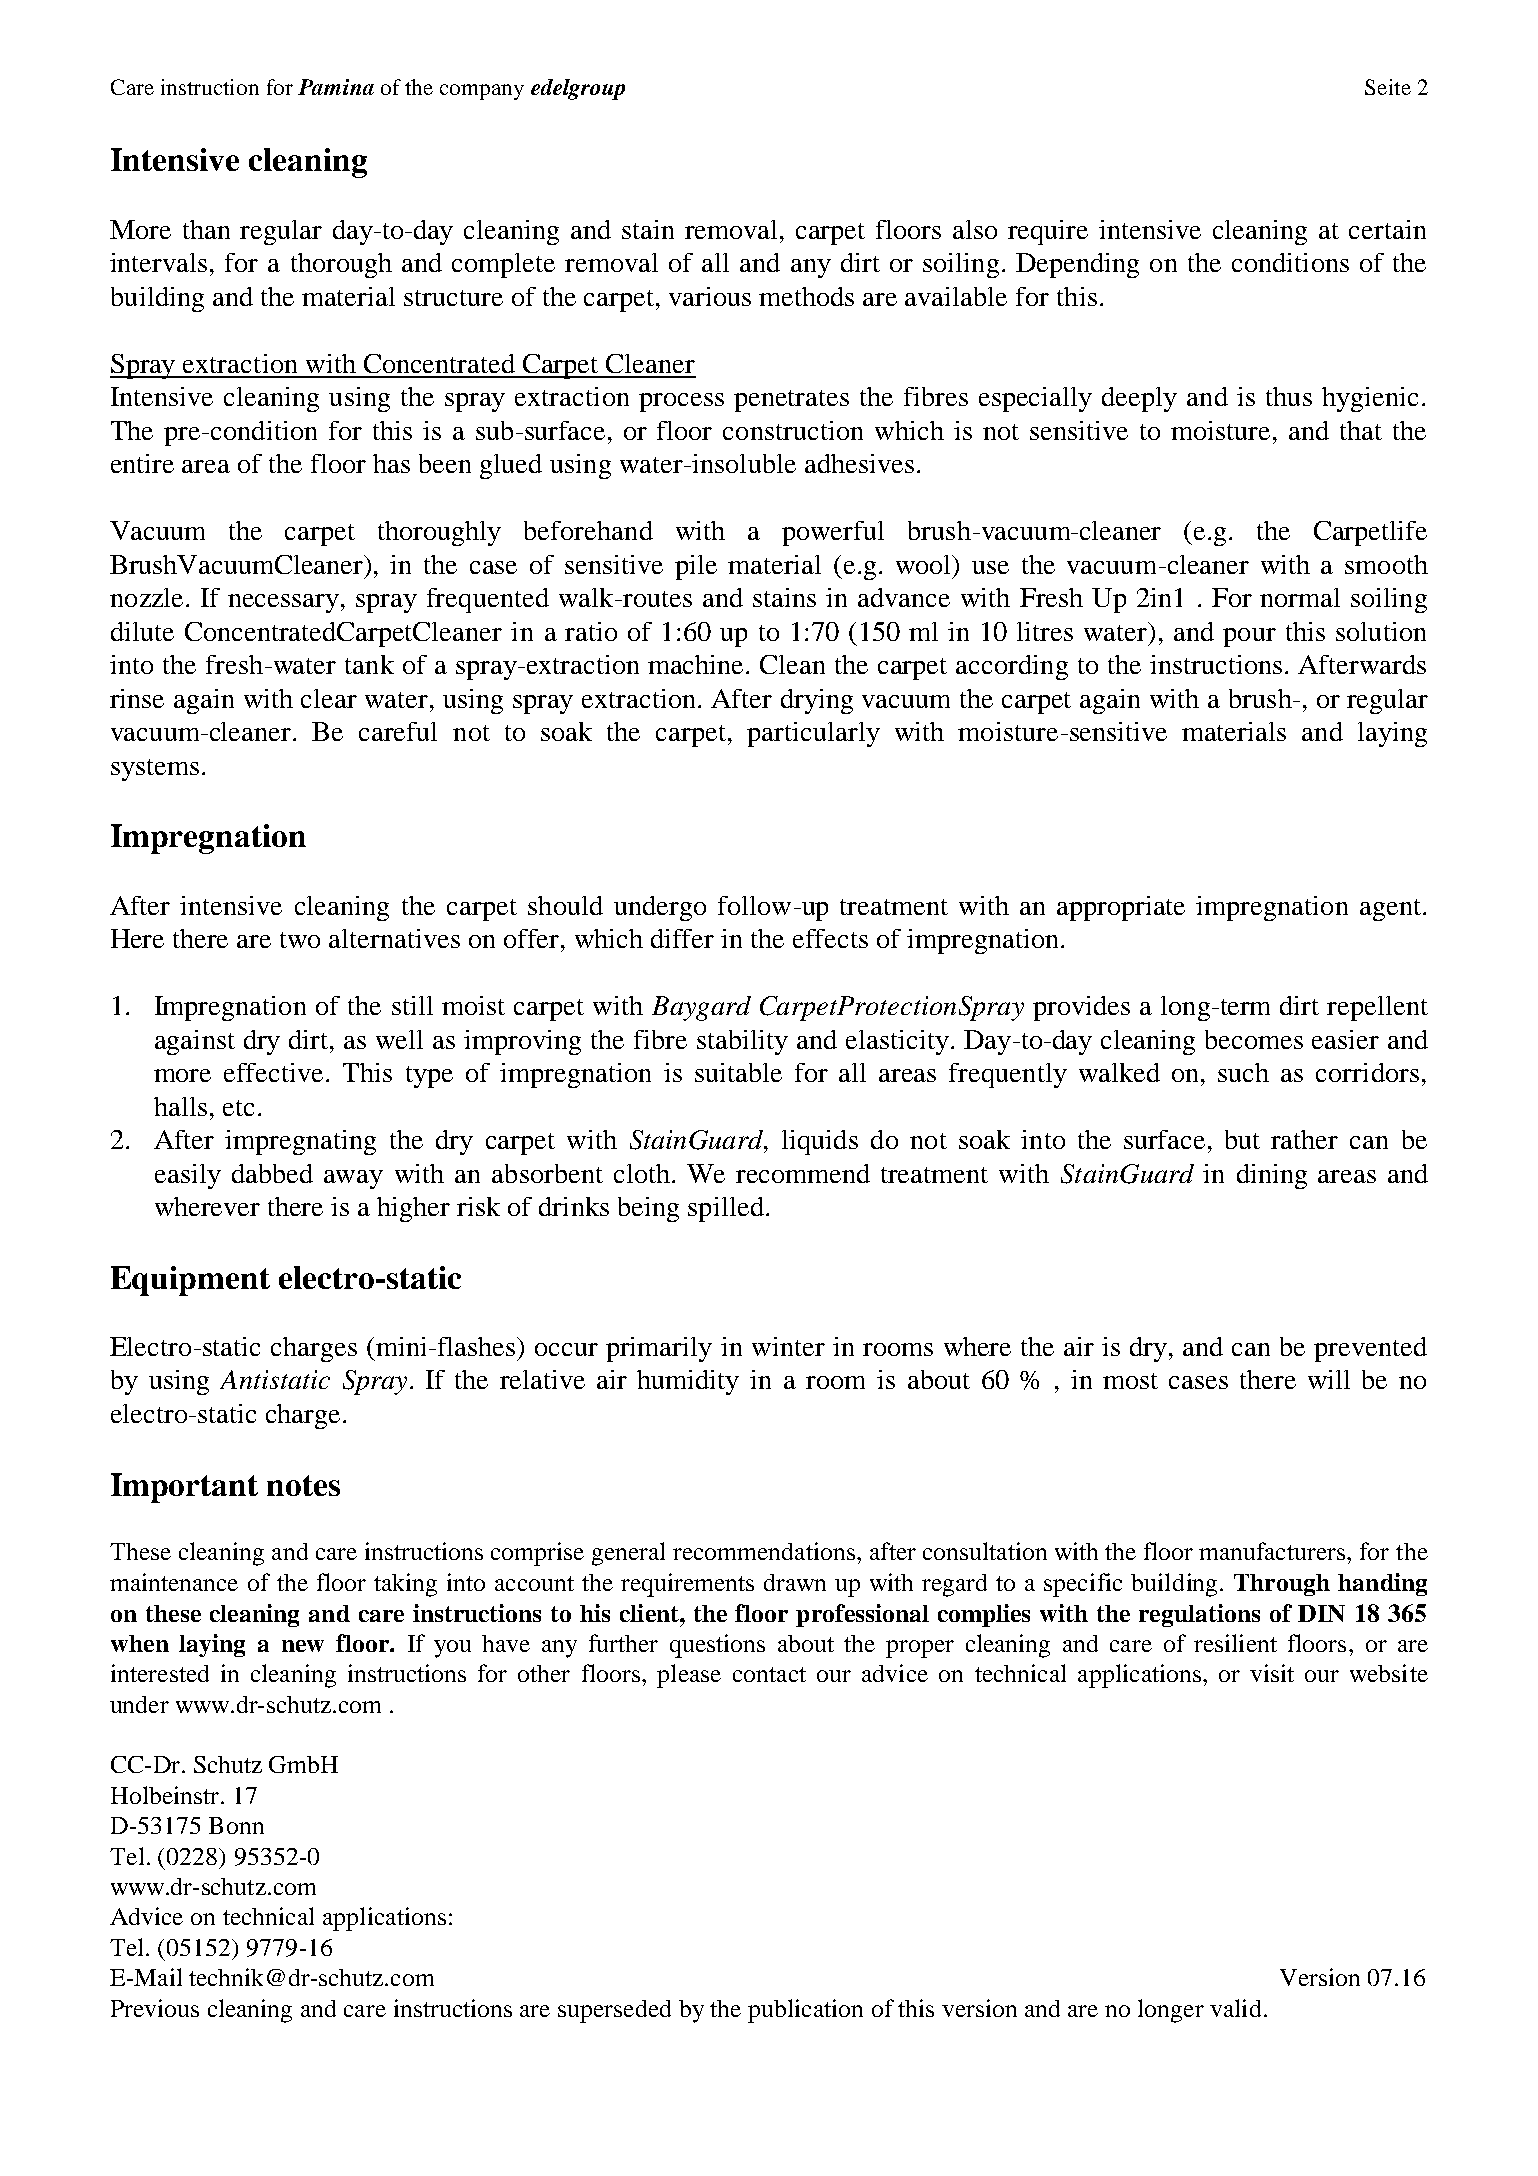 The width and height of the screenshot is (1538, 2176). I want to click on Seite, so click(1388, 87).
